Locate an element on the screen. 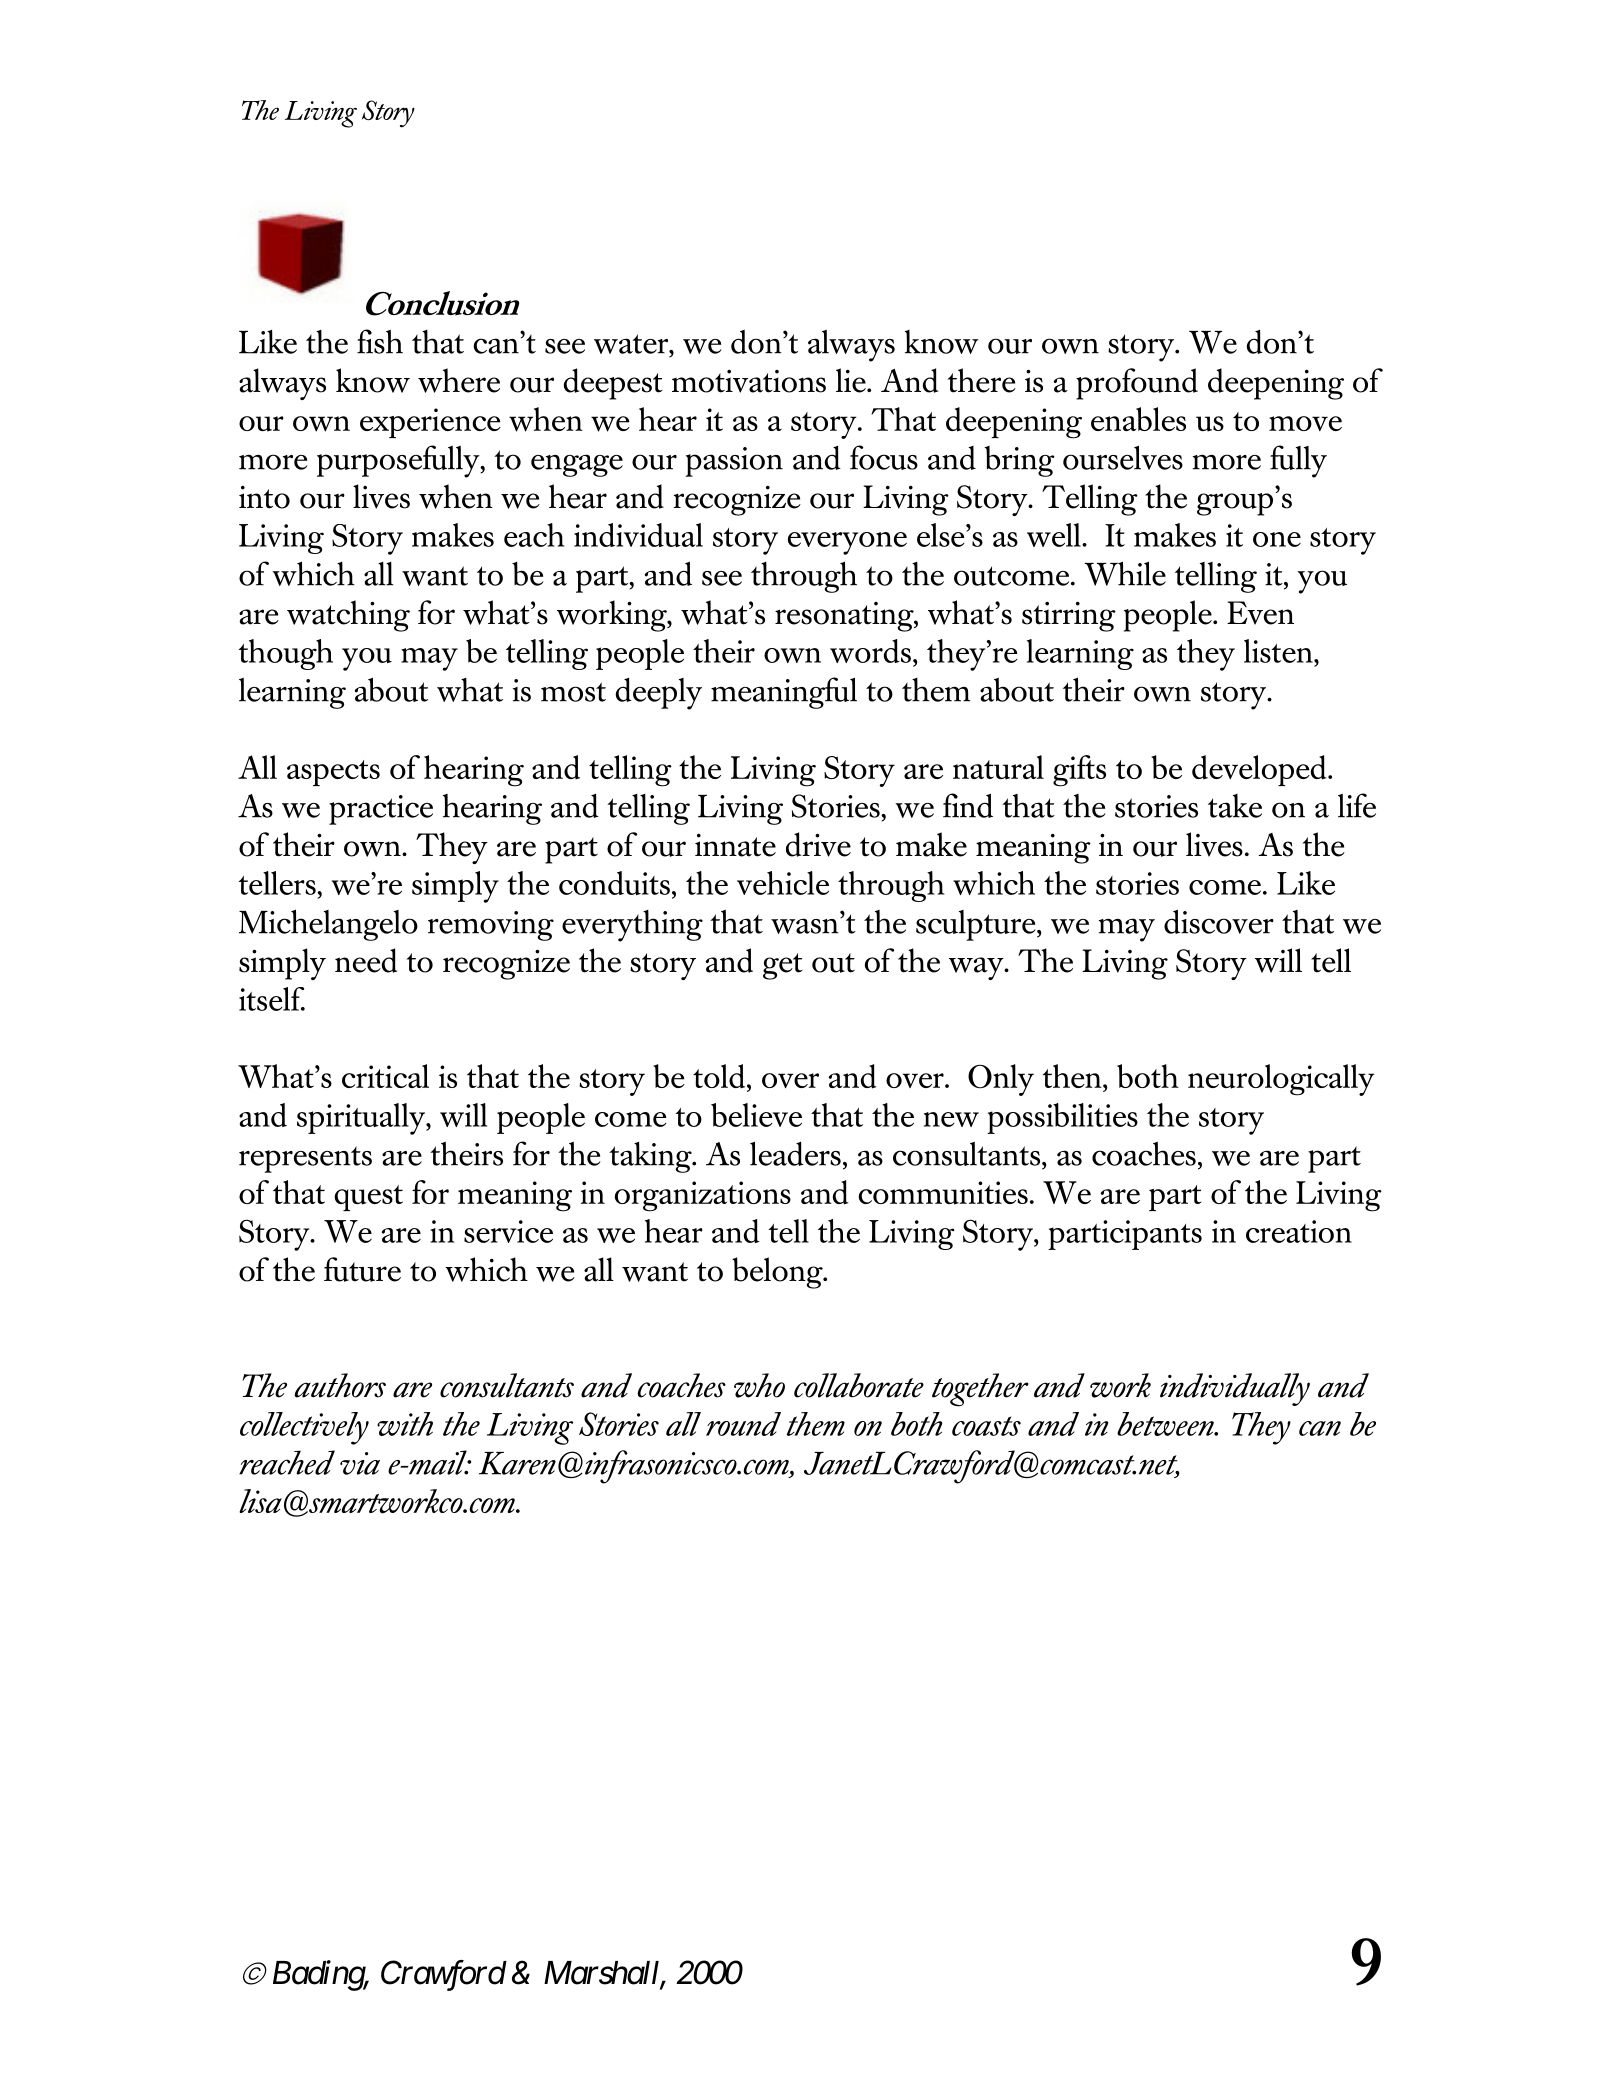  with is located at coordinates (405, 1424).
